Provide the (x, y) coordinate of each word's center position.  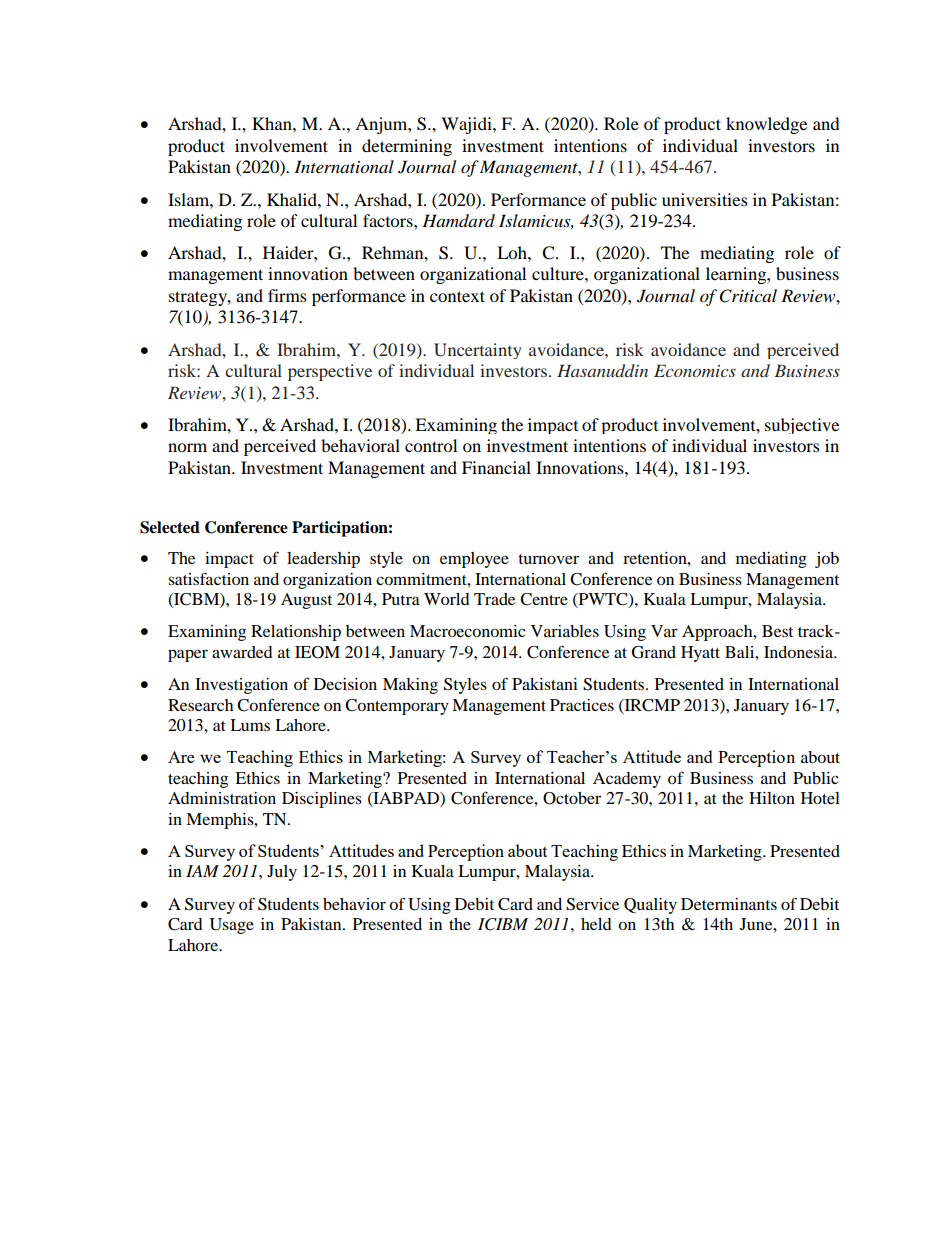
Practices (582, 705)
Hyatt (700, 654)
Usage (232, 926)
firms (287, 295)
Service (592, 904)
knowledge (766, 125)
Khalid (293, 199)
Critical (748, 296)
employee (474, 560)
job (827, 560)
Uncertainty (478, 351)
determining (407, 147)
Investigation (241, 686)
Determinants (729, 904)
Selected (170, 527)
